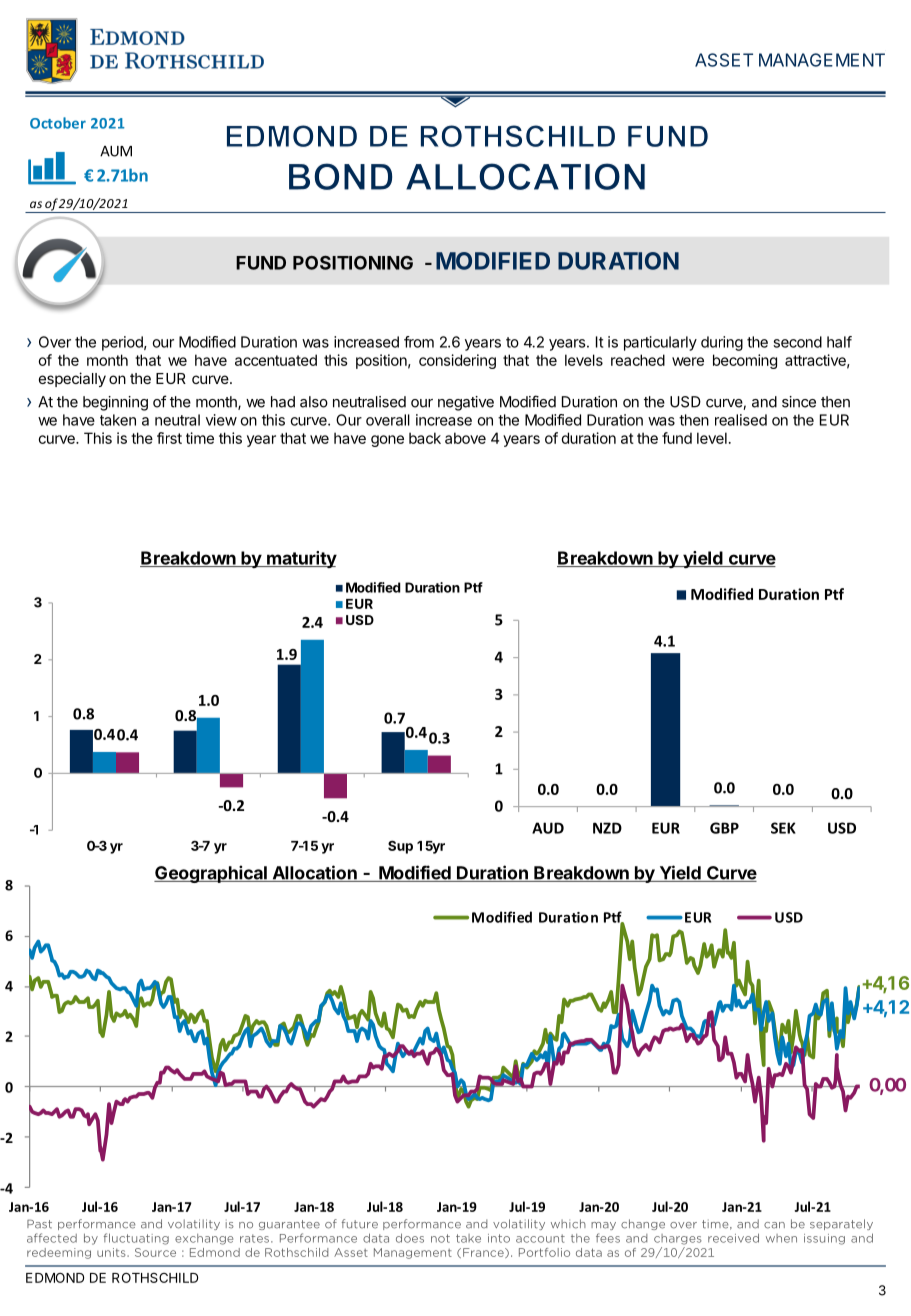 Image resolution: width=911 pixels, height=1316 pixels. I want to click on beginning, so click(115, 403).
